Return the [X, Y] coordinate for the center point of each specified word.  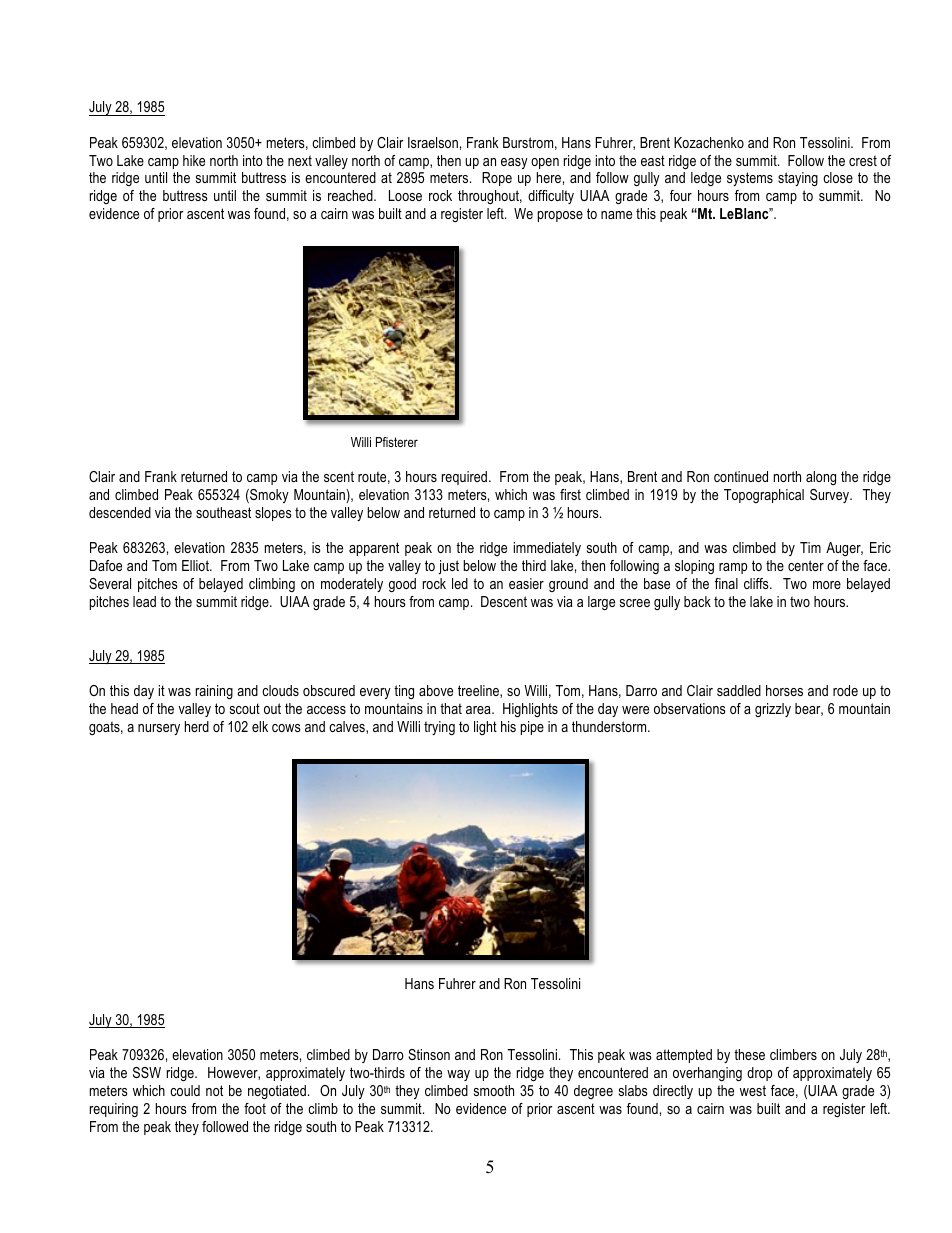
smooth [494, 1090]
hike [194, 160]
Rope [497, 179]
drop [759, 1074]
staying [798, 179]
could [185, 1090]
